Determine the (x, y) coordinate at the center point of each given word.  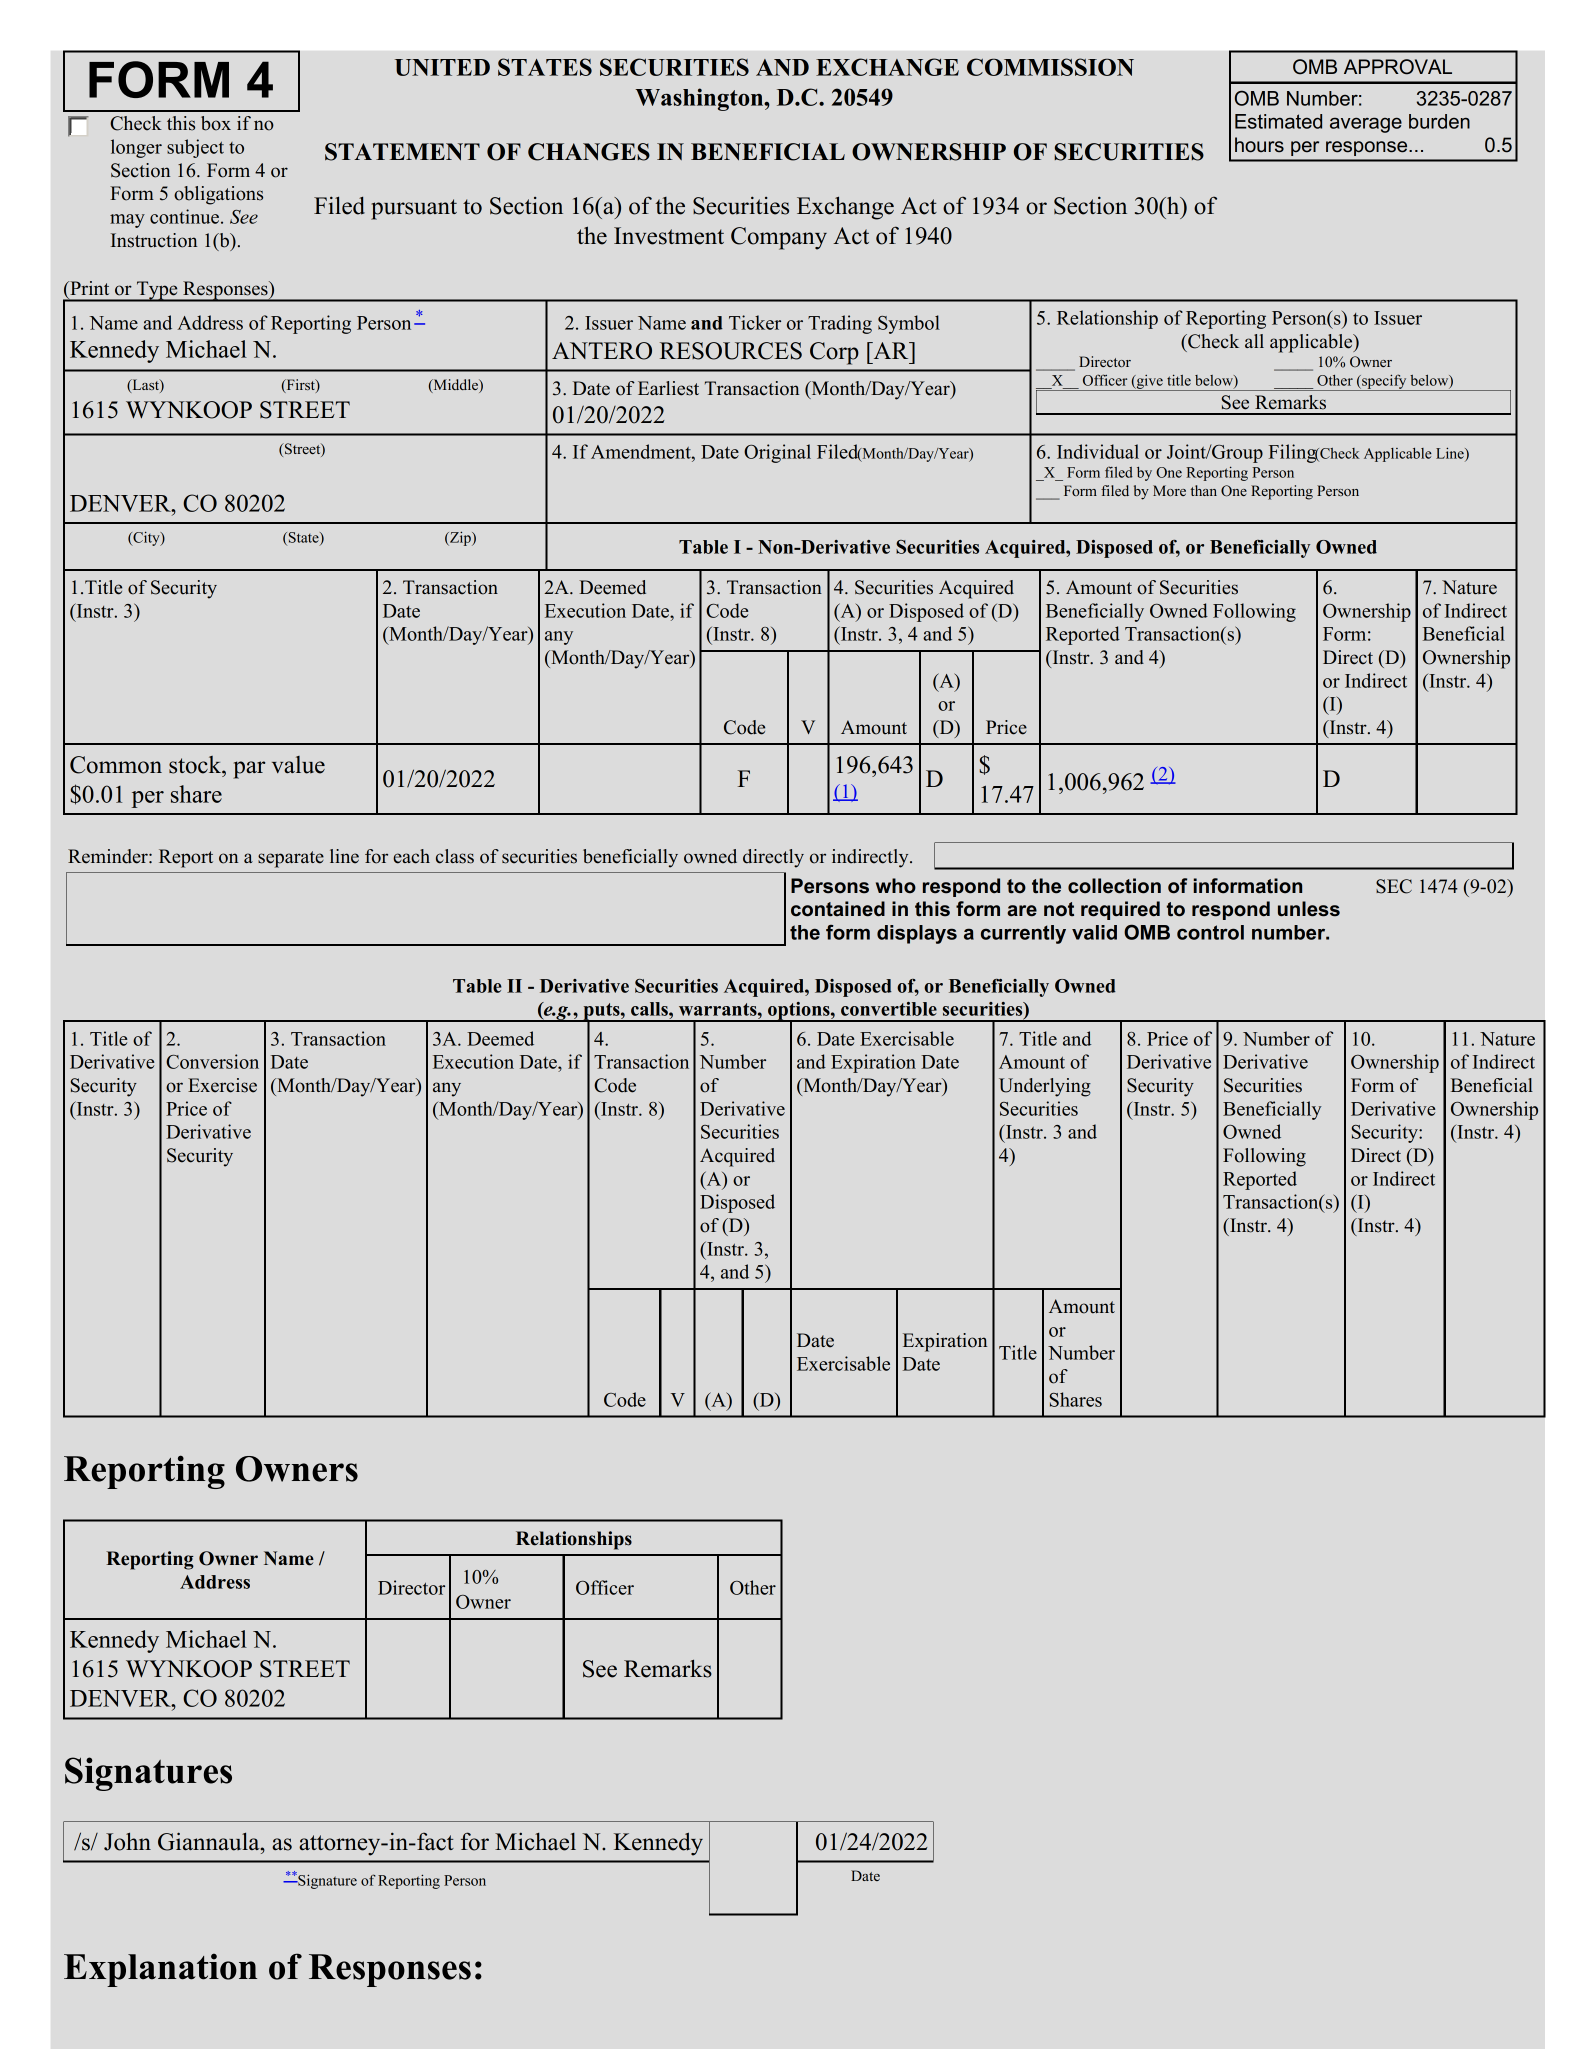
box (216, 123)
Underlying (1045, 1087)
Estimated (1278, 121)
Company (779, 238)
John (127, 1841)
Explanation (160, 1970)
